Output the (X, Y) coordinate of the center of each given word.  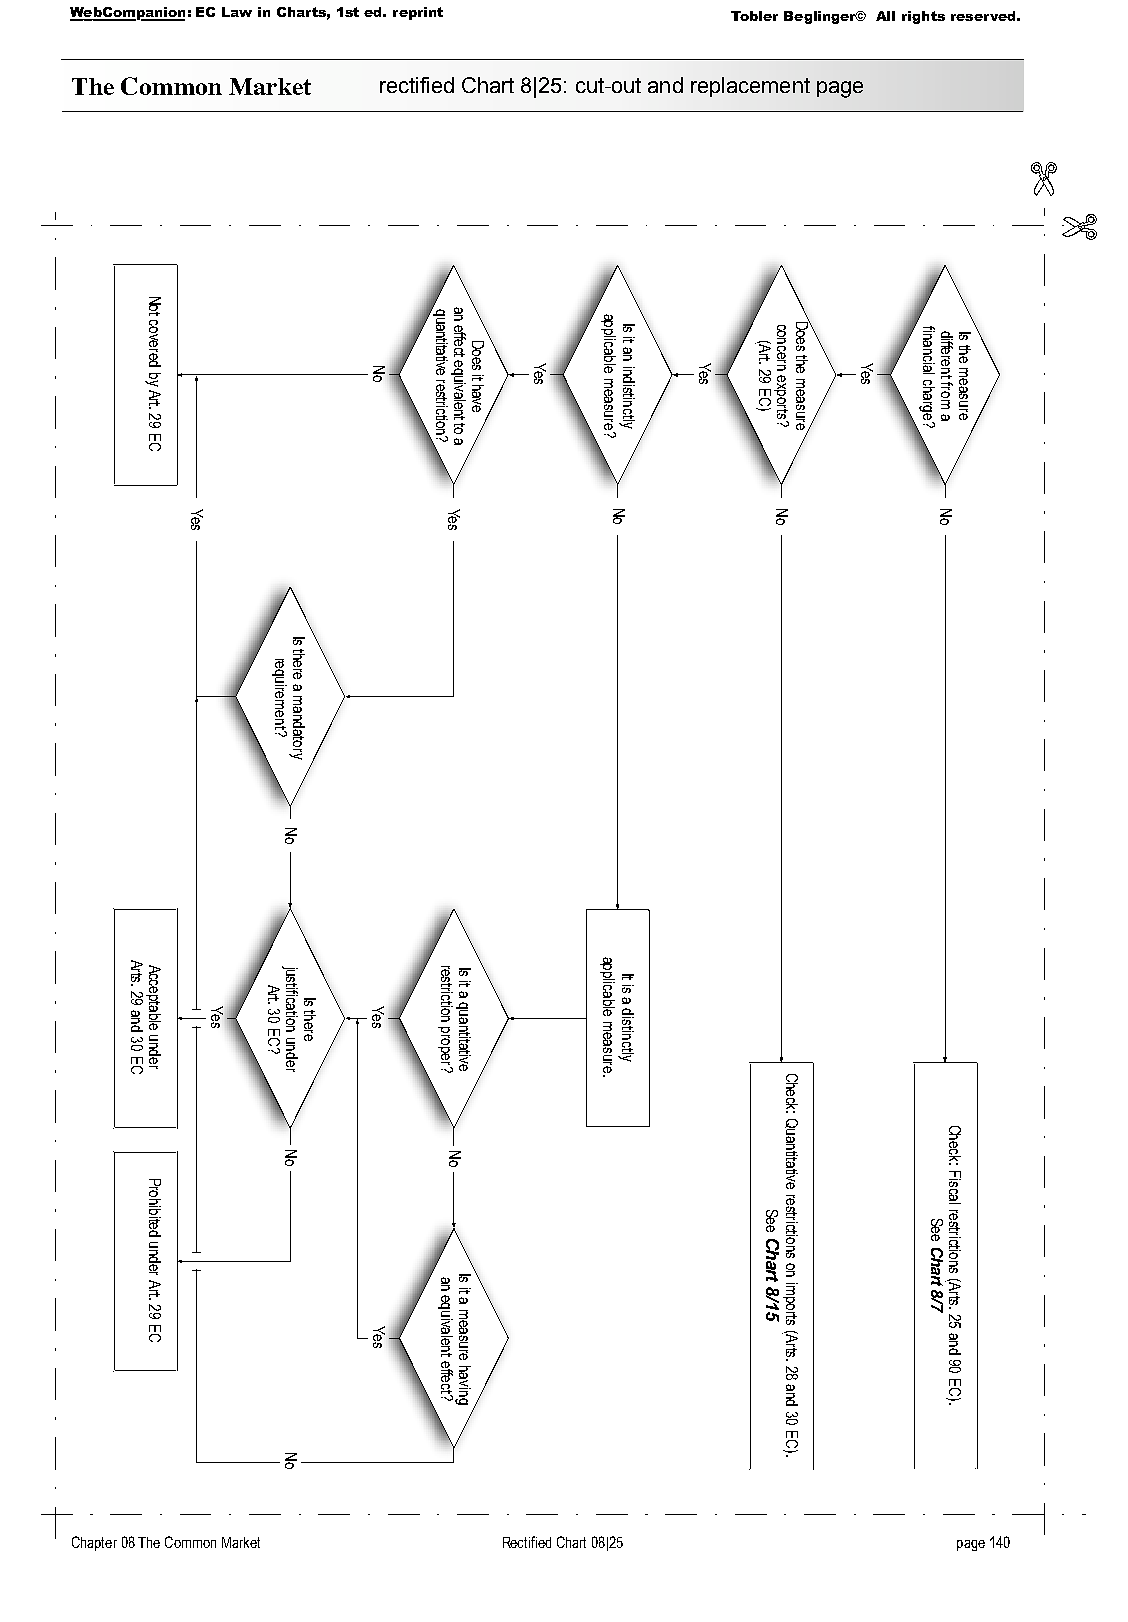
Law (237, 12)
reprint (418, 13)
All (885, 16)
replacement (750, 87)
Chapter (94, 1543)
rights (923, 17)
